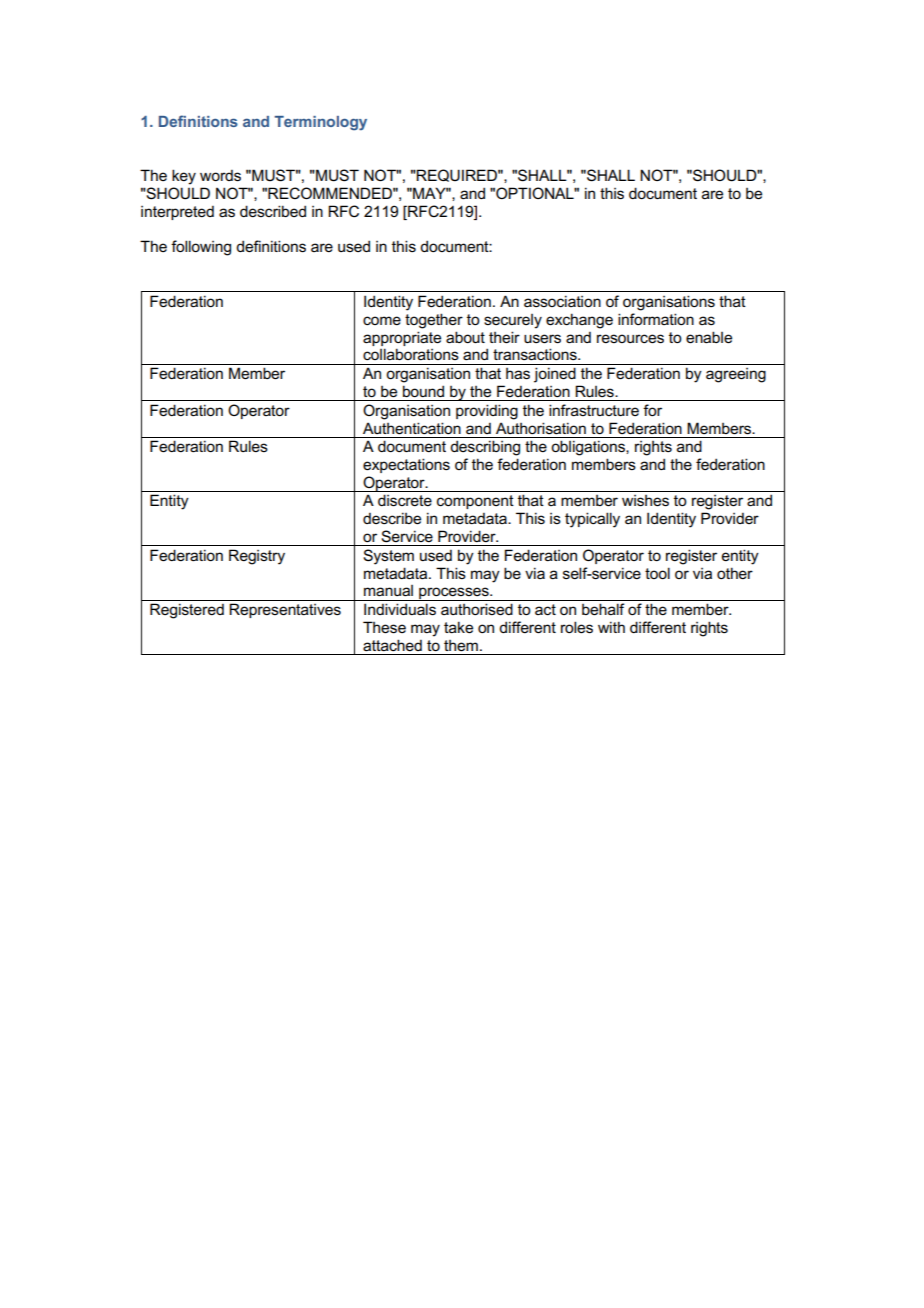  Describe the element at coordinates (201, 248) in the page. I see `following` at that location.
